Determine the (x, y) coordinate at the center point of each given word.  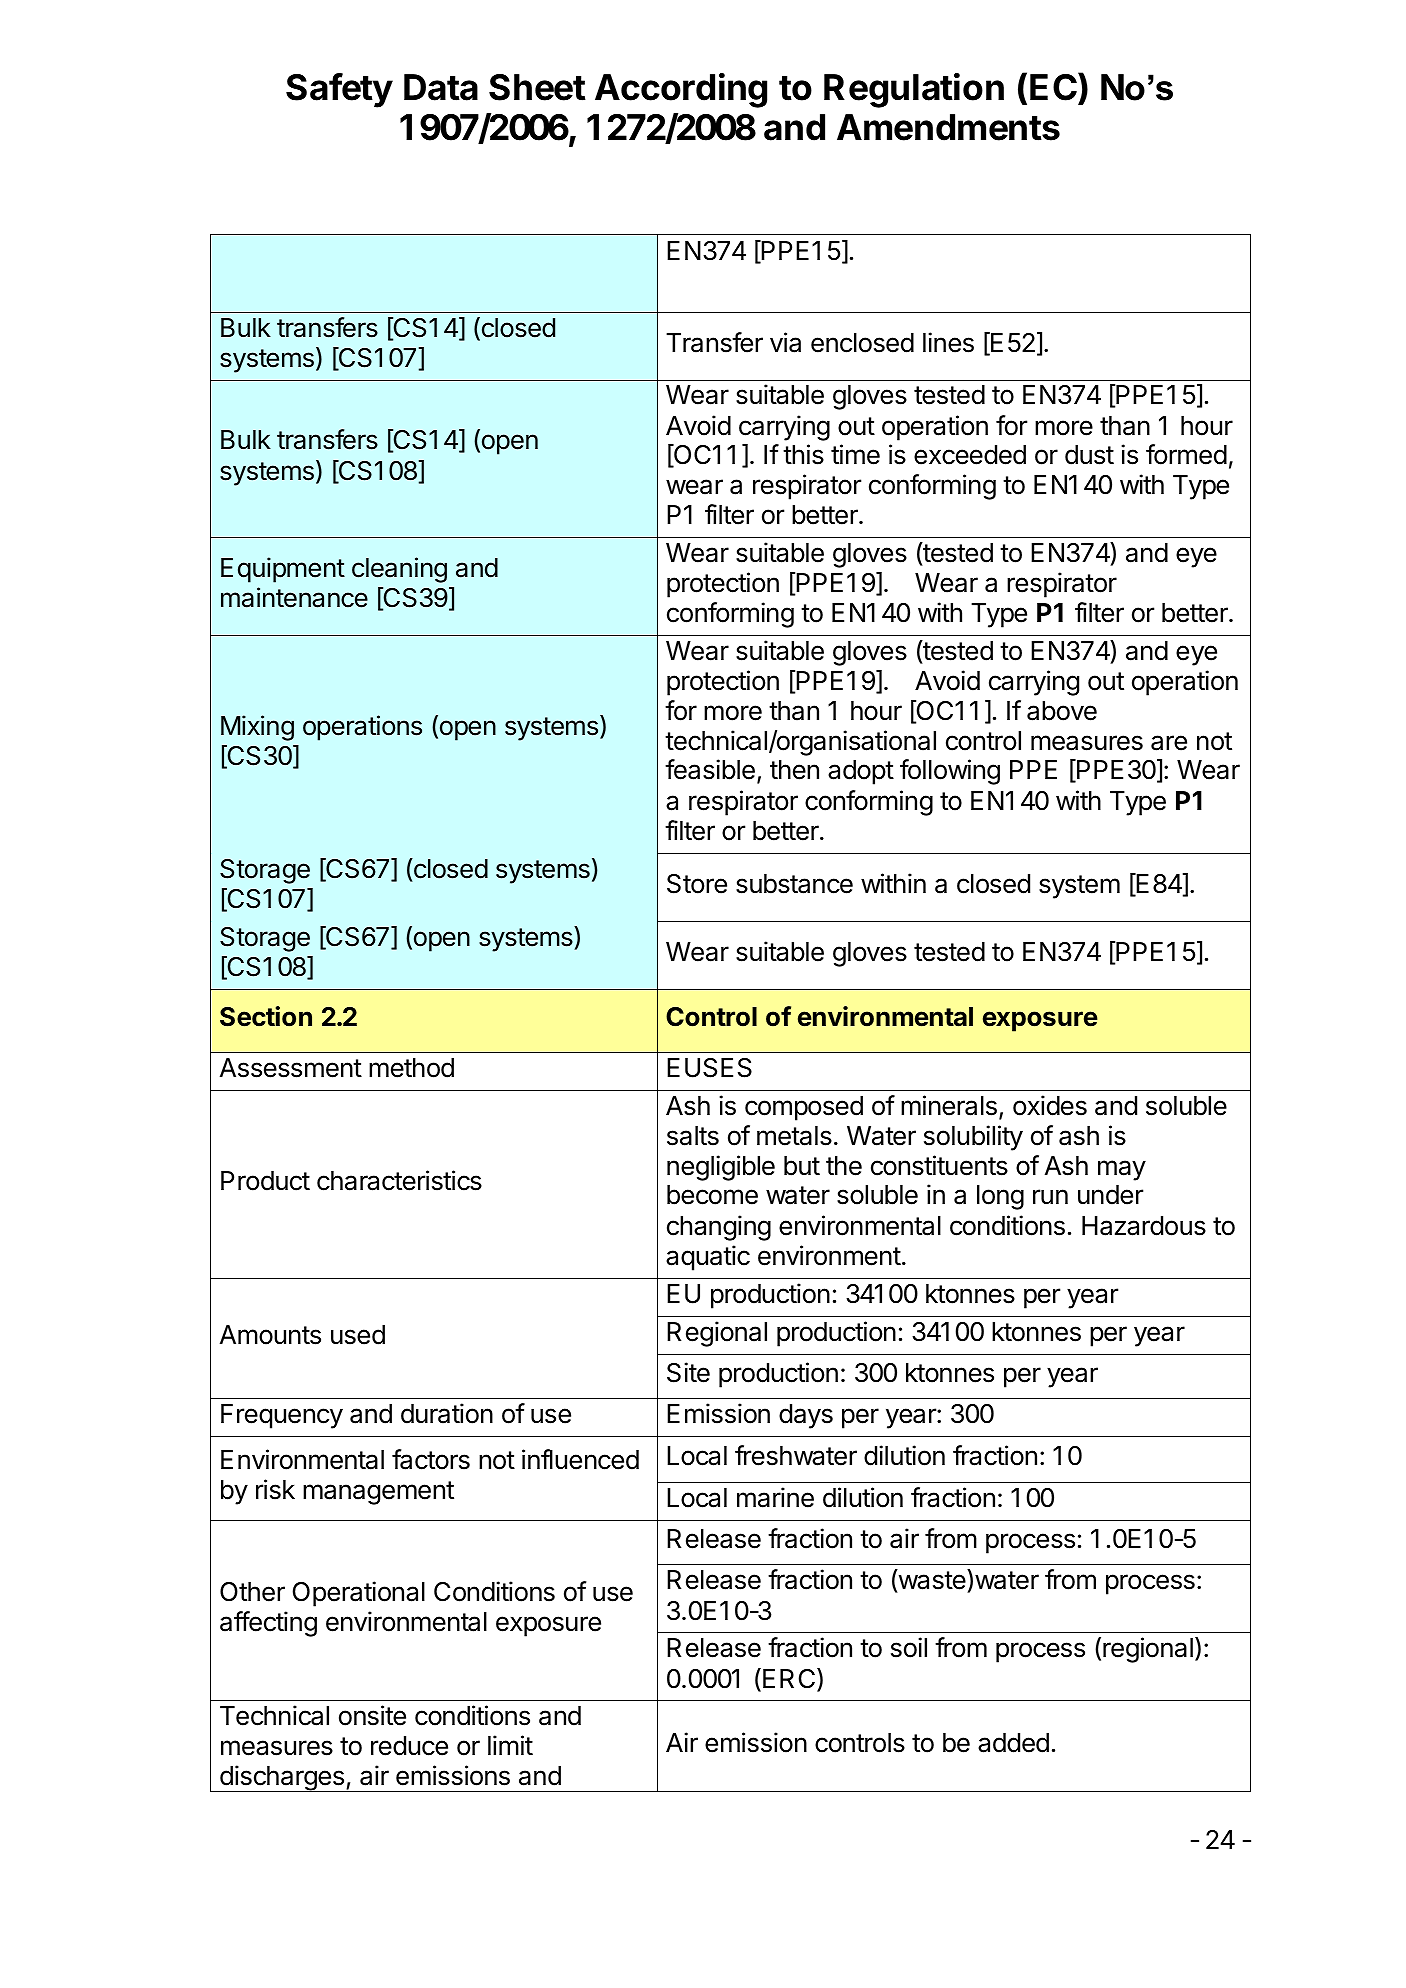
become (712, 1195)
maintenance (294, 597)
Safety (339, 90)
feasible (710, 769)
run (1050, 1196)
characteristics (399, 1180)
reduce (409, 1746)
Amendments (948, 127)
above (1062, 711)
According (681, 90)
